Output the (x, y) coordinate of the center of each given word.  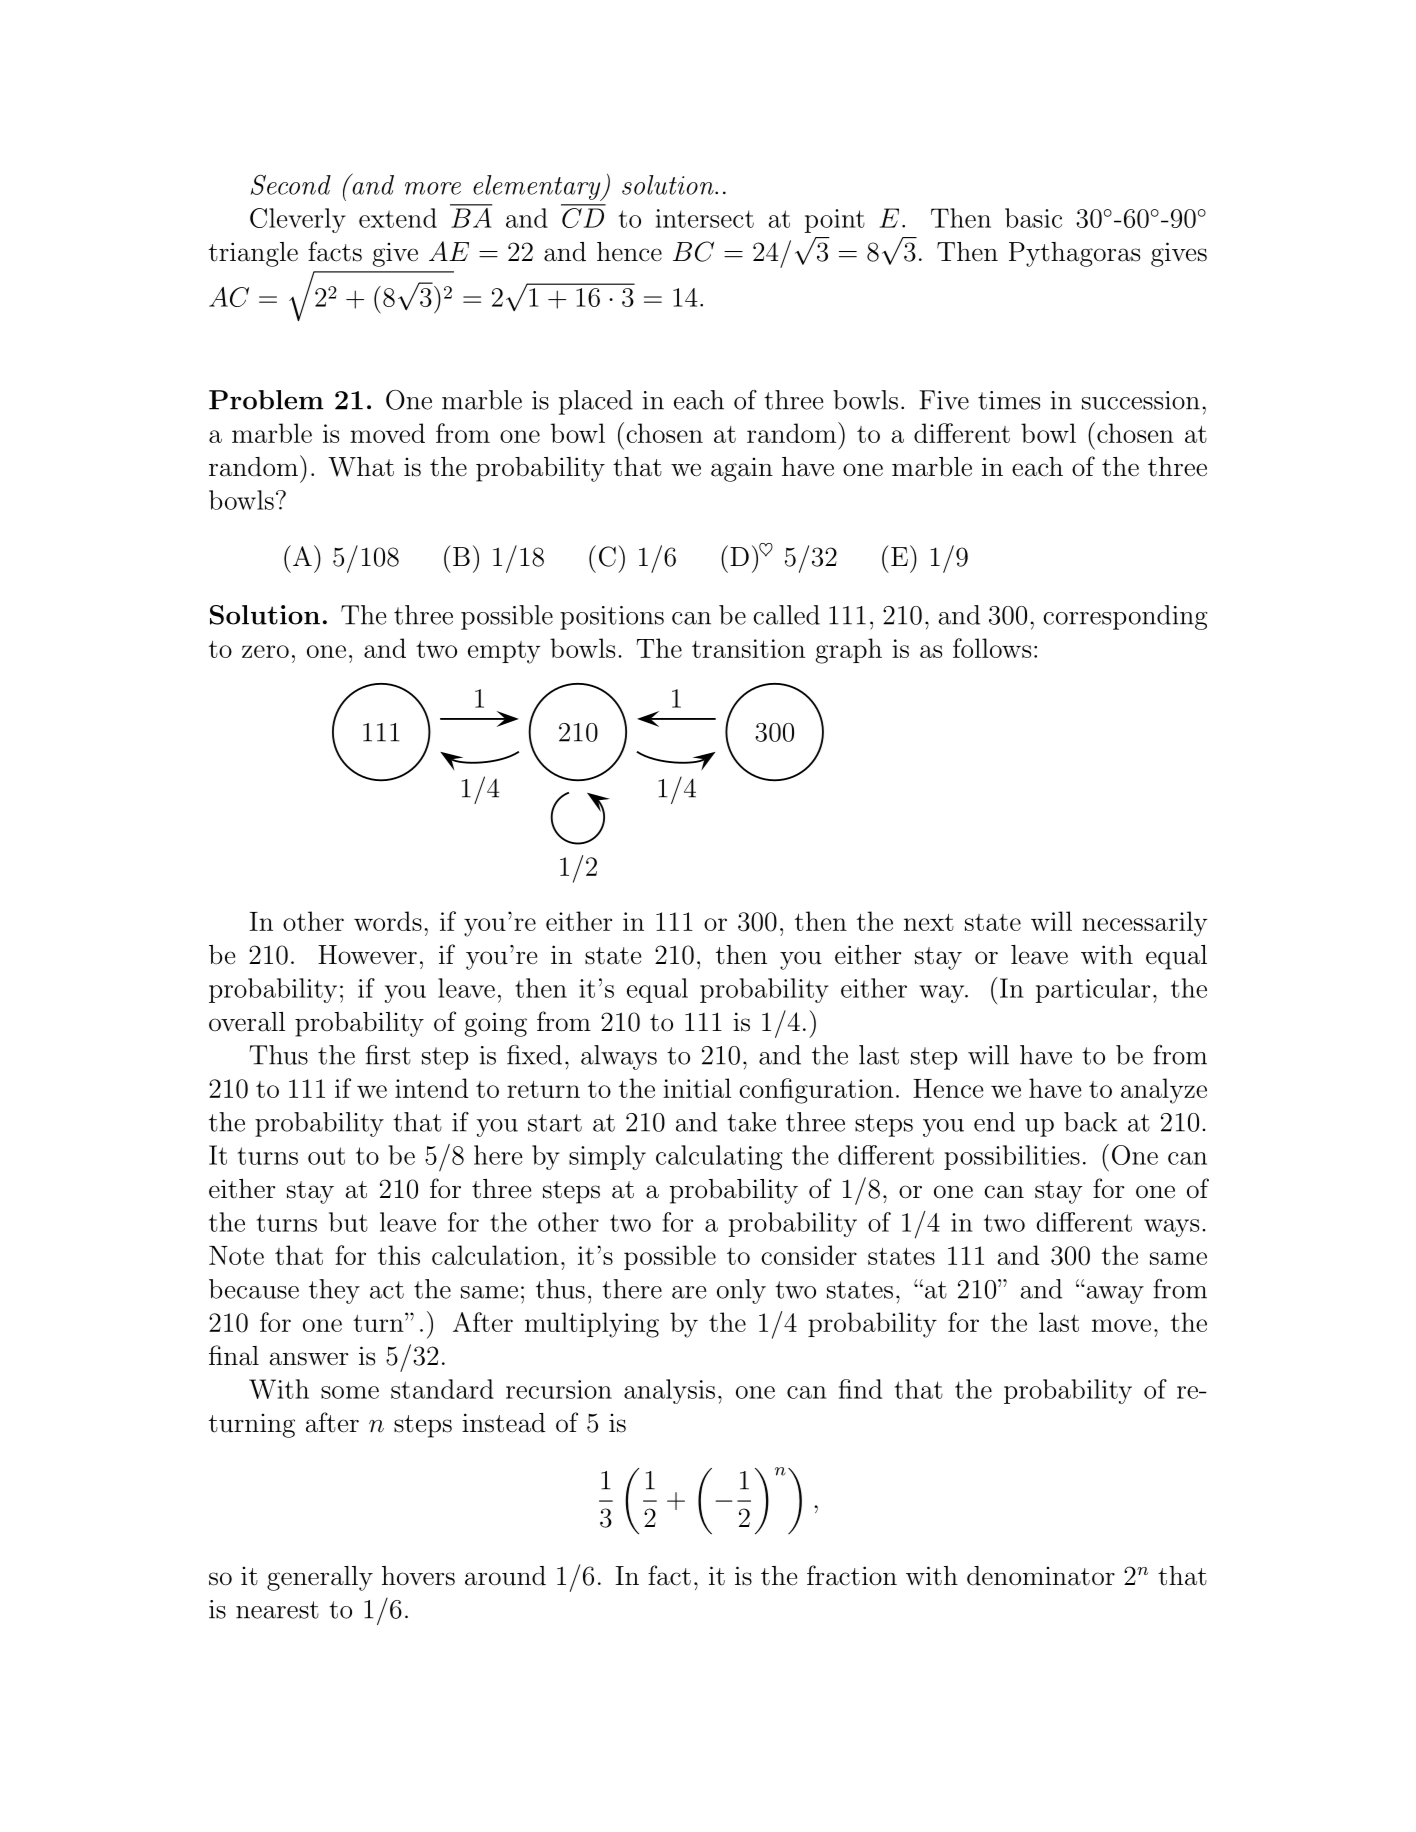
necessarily (1144, 924)
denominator (1041, 1576)
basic (1033, 218)
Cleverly (298, 220)
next (929, 922)
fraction (852, 1575)
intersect (705, 218)
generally (320, 1578)
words (388, 921)
